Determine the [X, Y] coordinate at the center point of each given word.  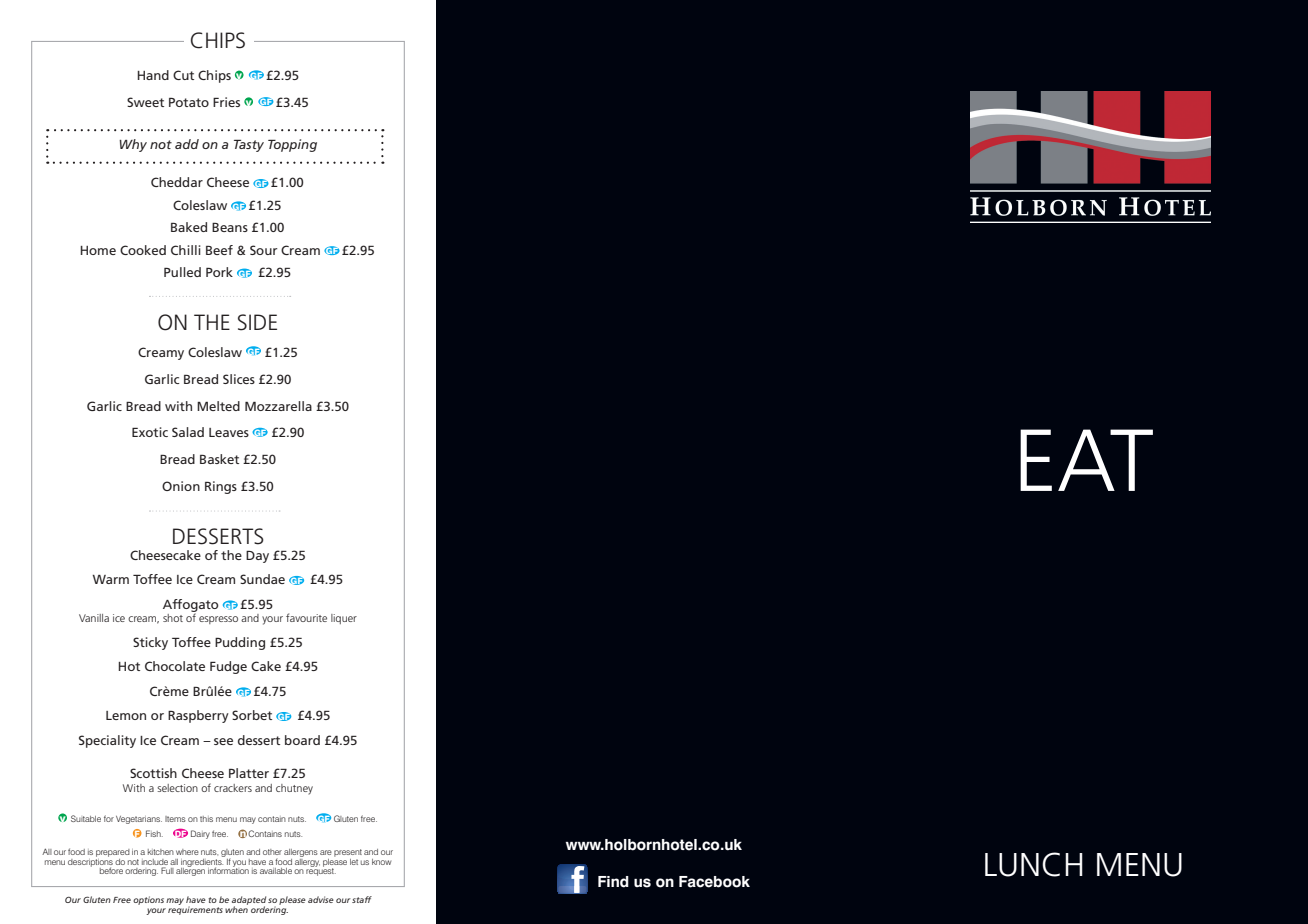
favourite [306, 617]
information [228, 870]
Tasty [249, 145]
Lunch [1034, 864]
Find [613, 882]
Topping [292, 145]
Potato [189, 102]
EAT [1086, 460]
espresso [218, 620]
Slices [239, 379]
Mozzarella [278, 406]
